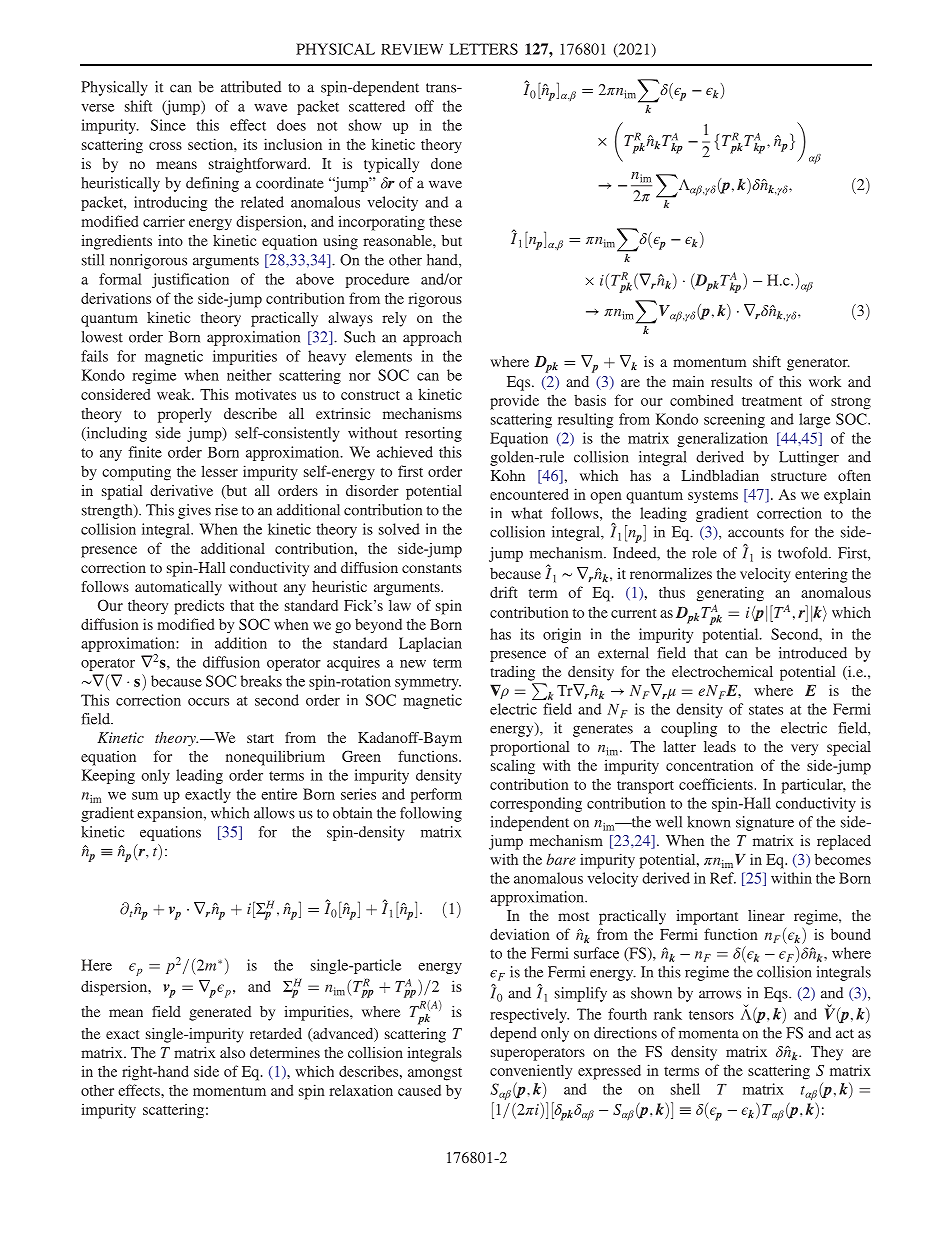 This image has height=1233, width=952. What do you see at coordinates (178, 588) in the image?
I see `automatically` at bounding box center [178, 588].
